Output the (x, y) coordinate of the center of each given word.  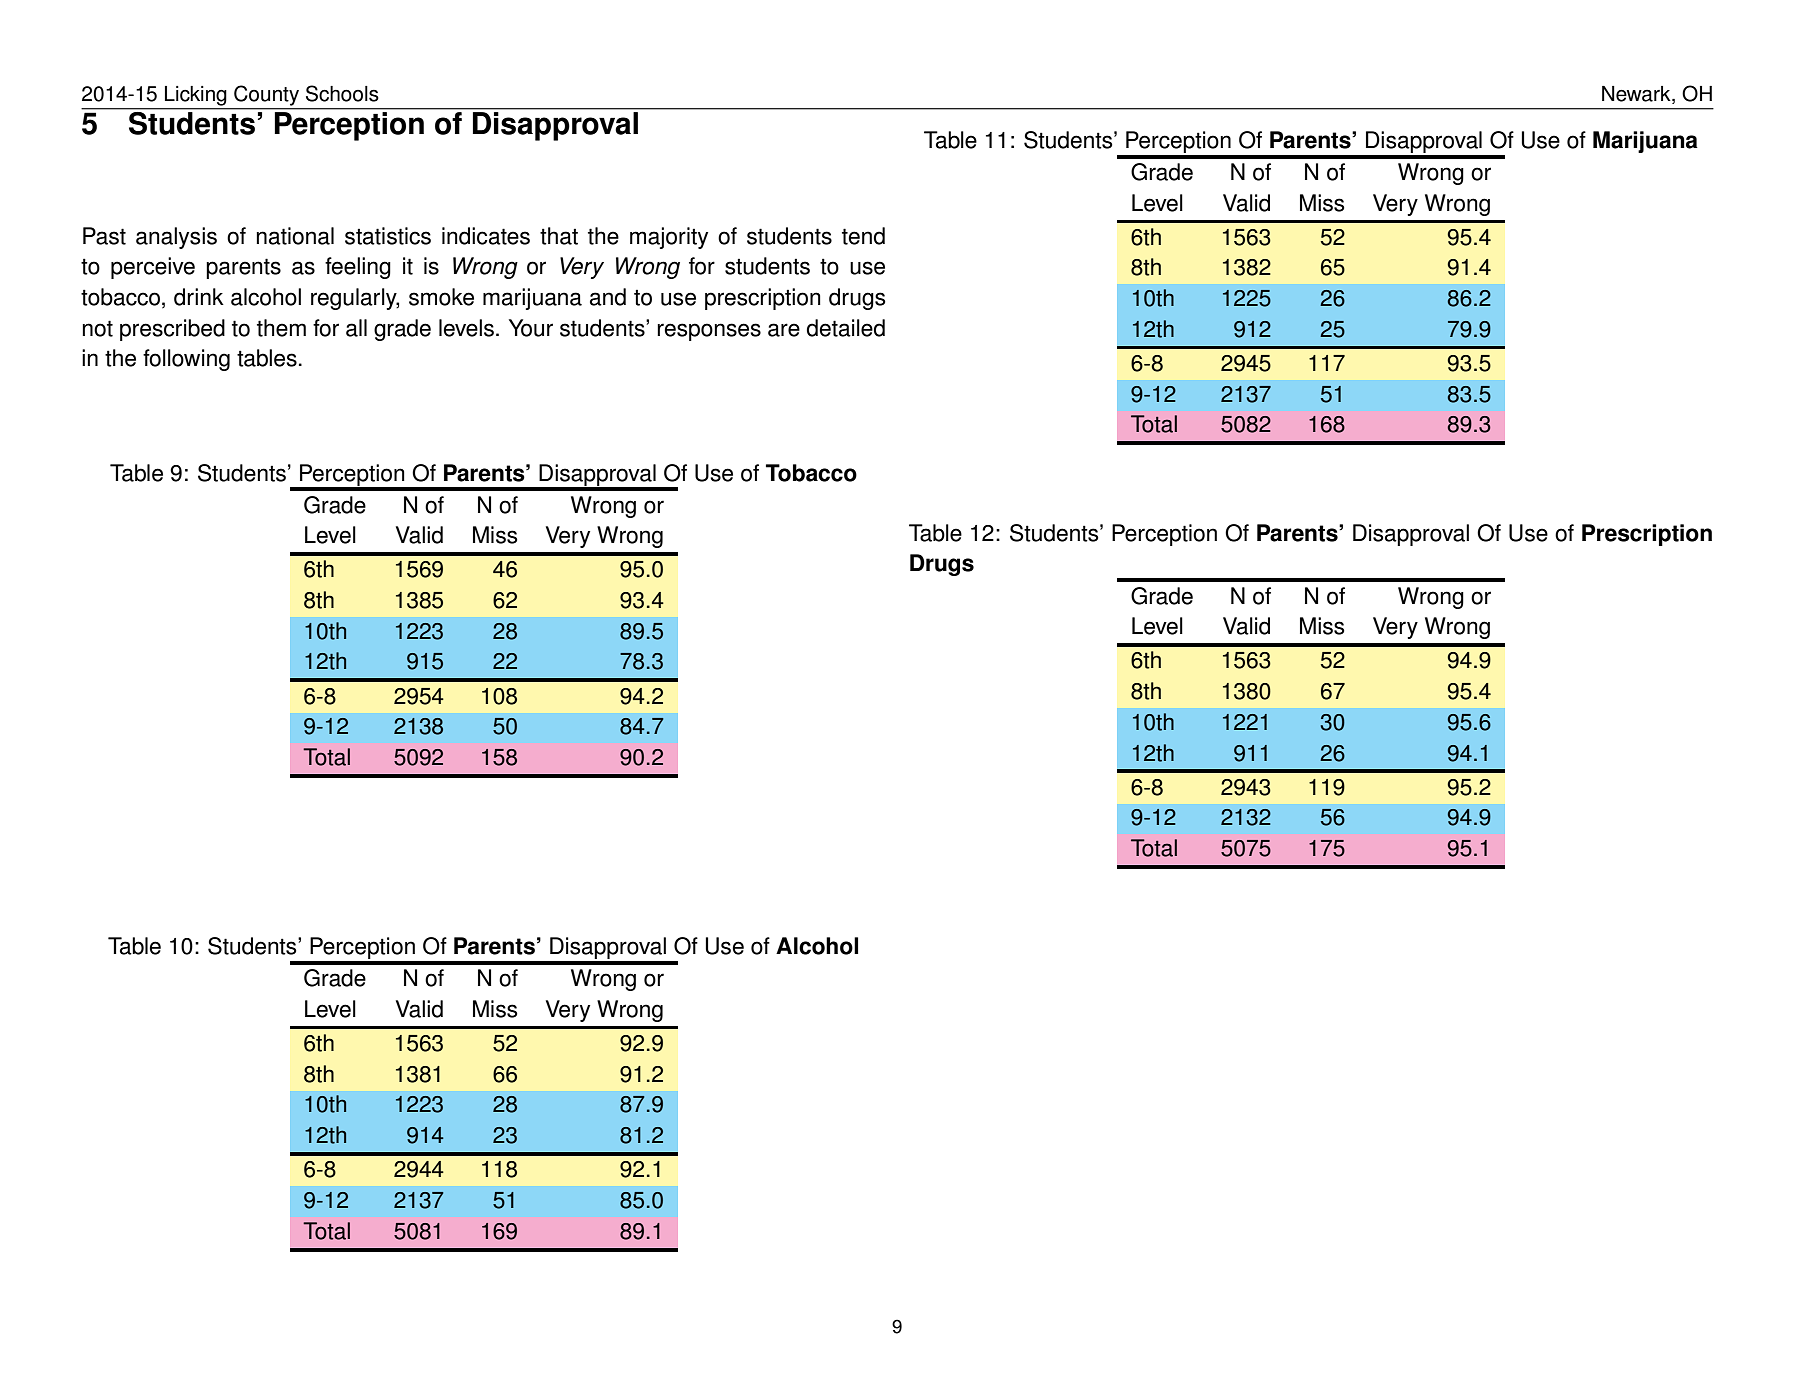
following (186, 360)
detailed (846, 328)
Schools (342, 93)
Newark (1637, 94)
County (266, 95)
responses (709, 332)
